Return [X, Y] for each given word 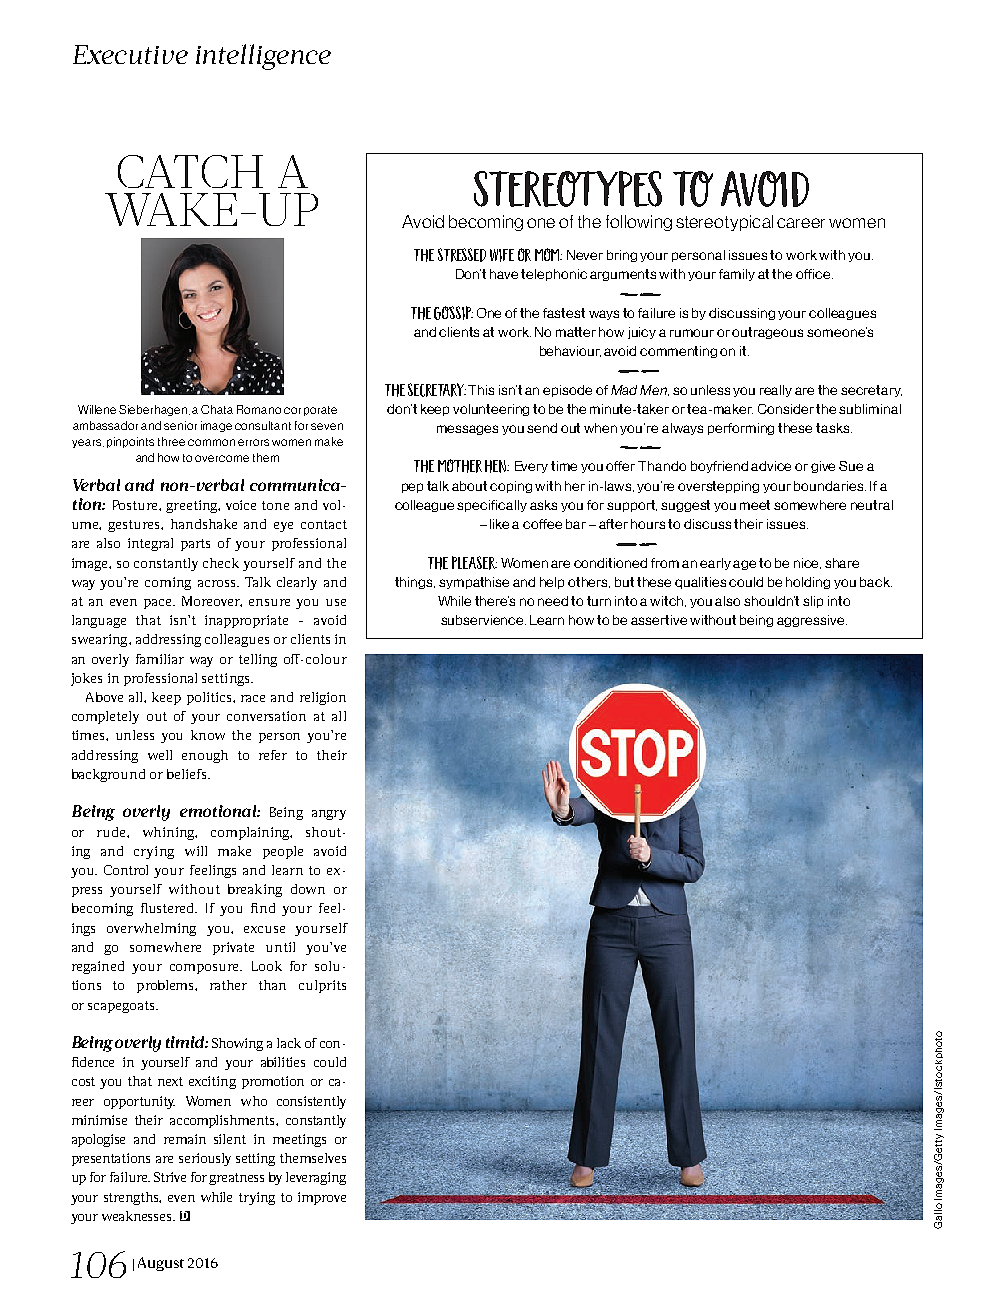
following [639, 223]
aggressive [812, 621]
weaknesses [138, 1216]
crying [154, 852]
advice [771, 466]
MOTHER [460, 466]
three [171, 441]
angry [329, 815]
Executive [130, 54]
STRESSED [462, 255]
